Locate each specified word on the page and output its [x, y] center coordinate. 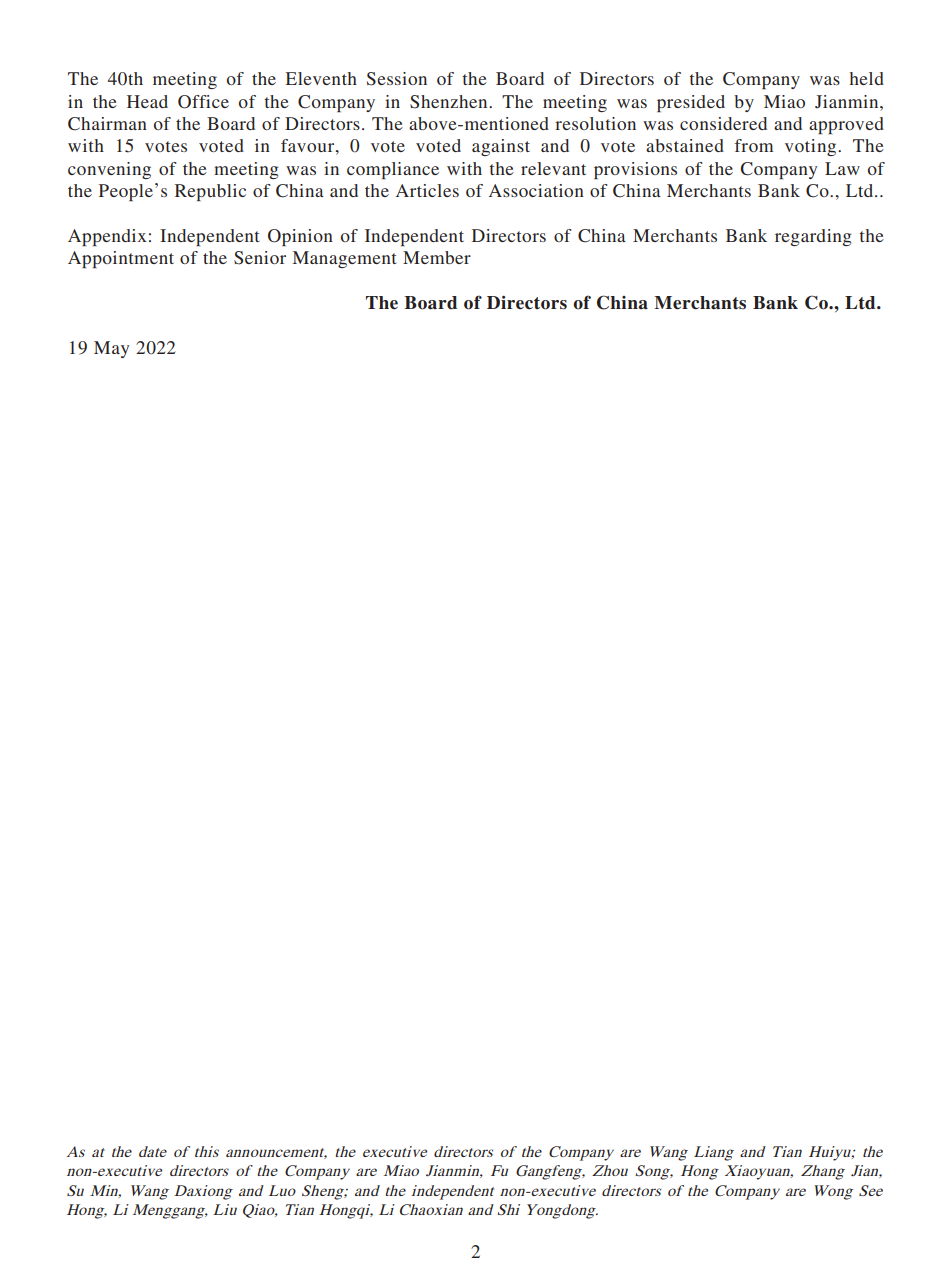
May [112, 349]
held [867, 78]
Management [344, 259]
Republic [210, 192]
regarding [813, 237]
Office [203, 102]
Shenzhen [450, 102]
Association [536, 190]
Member [437, 257]
